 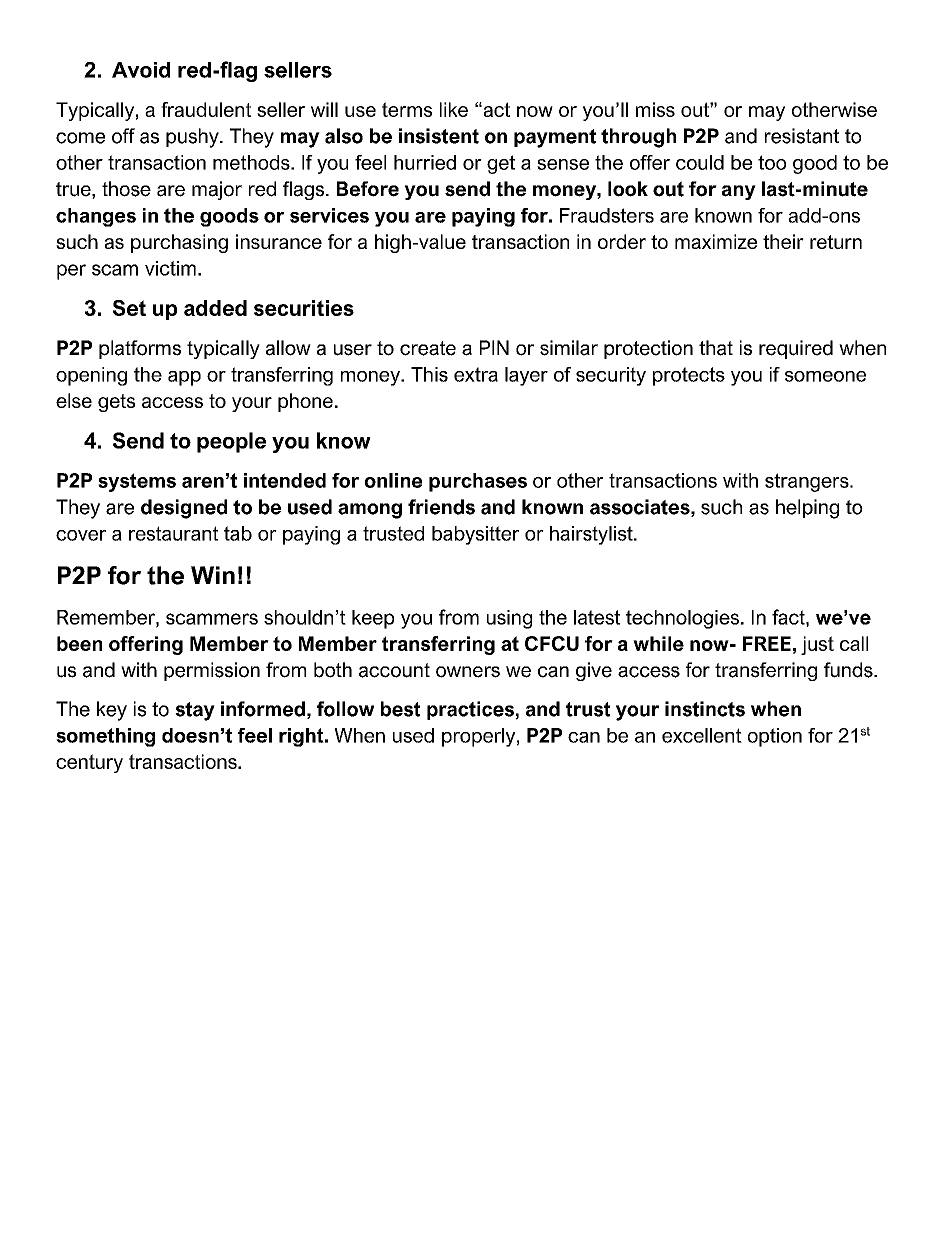 What do you see at coordinates (471, 710) in the screenshot?
I see `practices` at bounding box center [471, 710].
